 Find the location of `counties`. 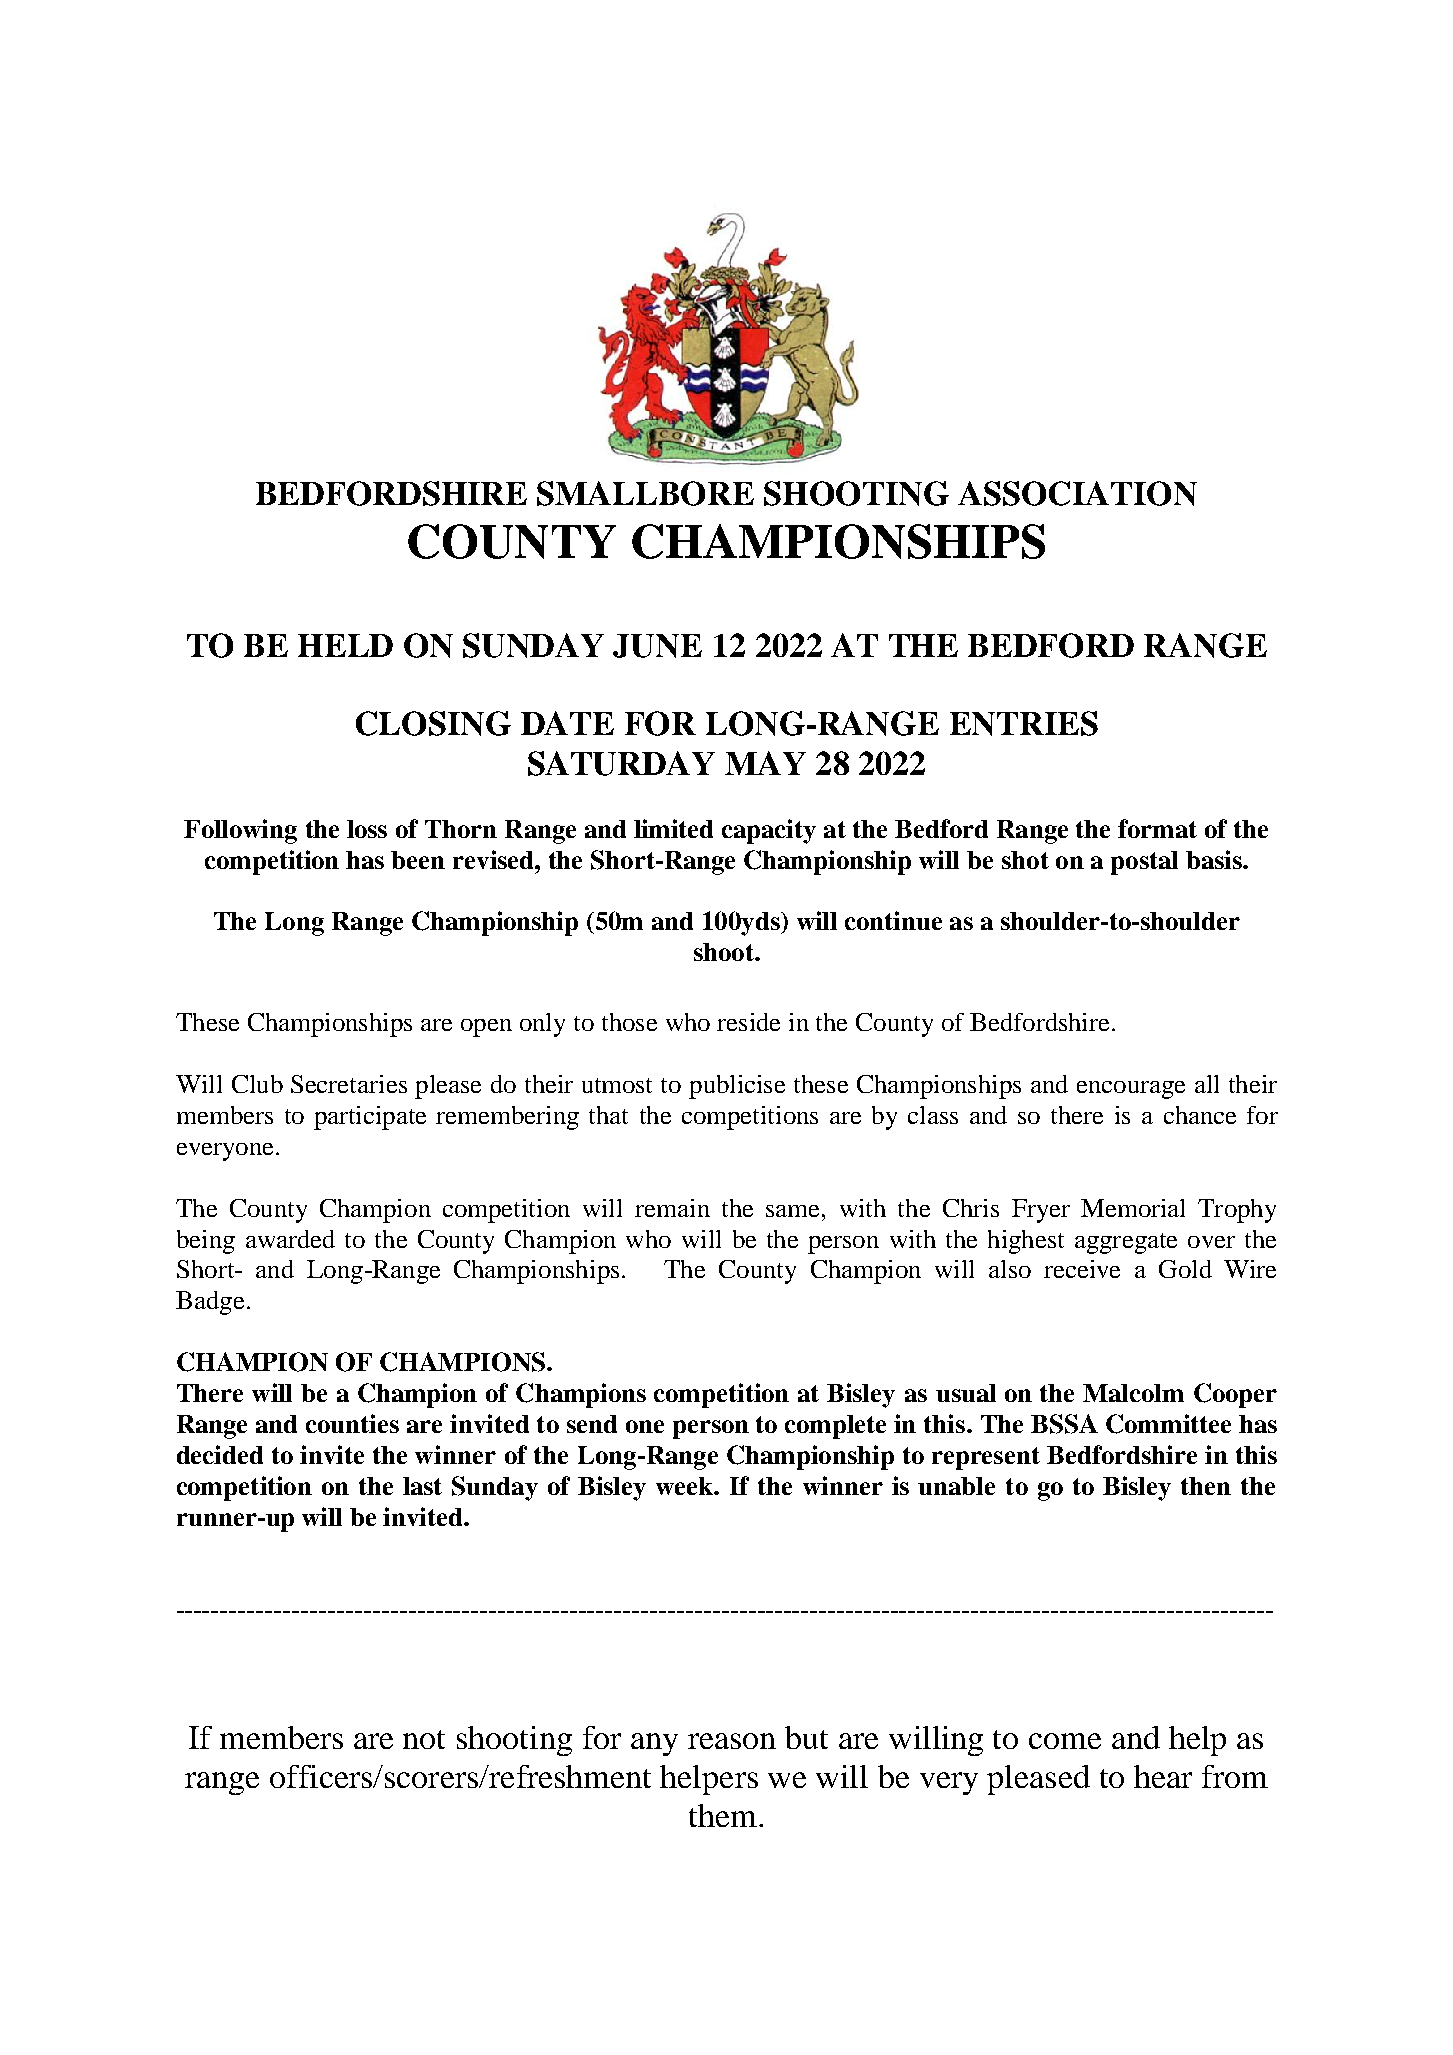

counties is located at coordinates (352, 1423).
